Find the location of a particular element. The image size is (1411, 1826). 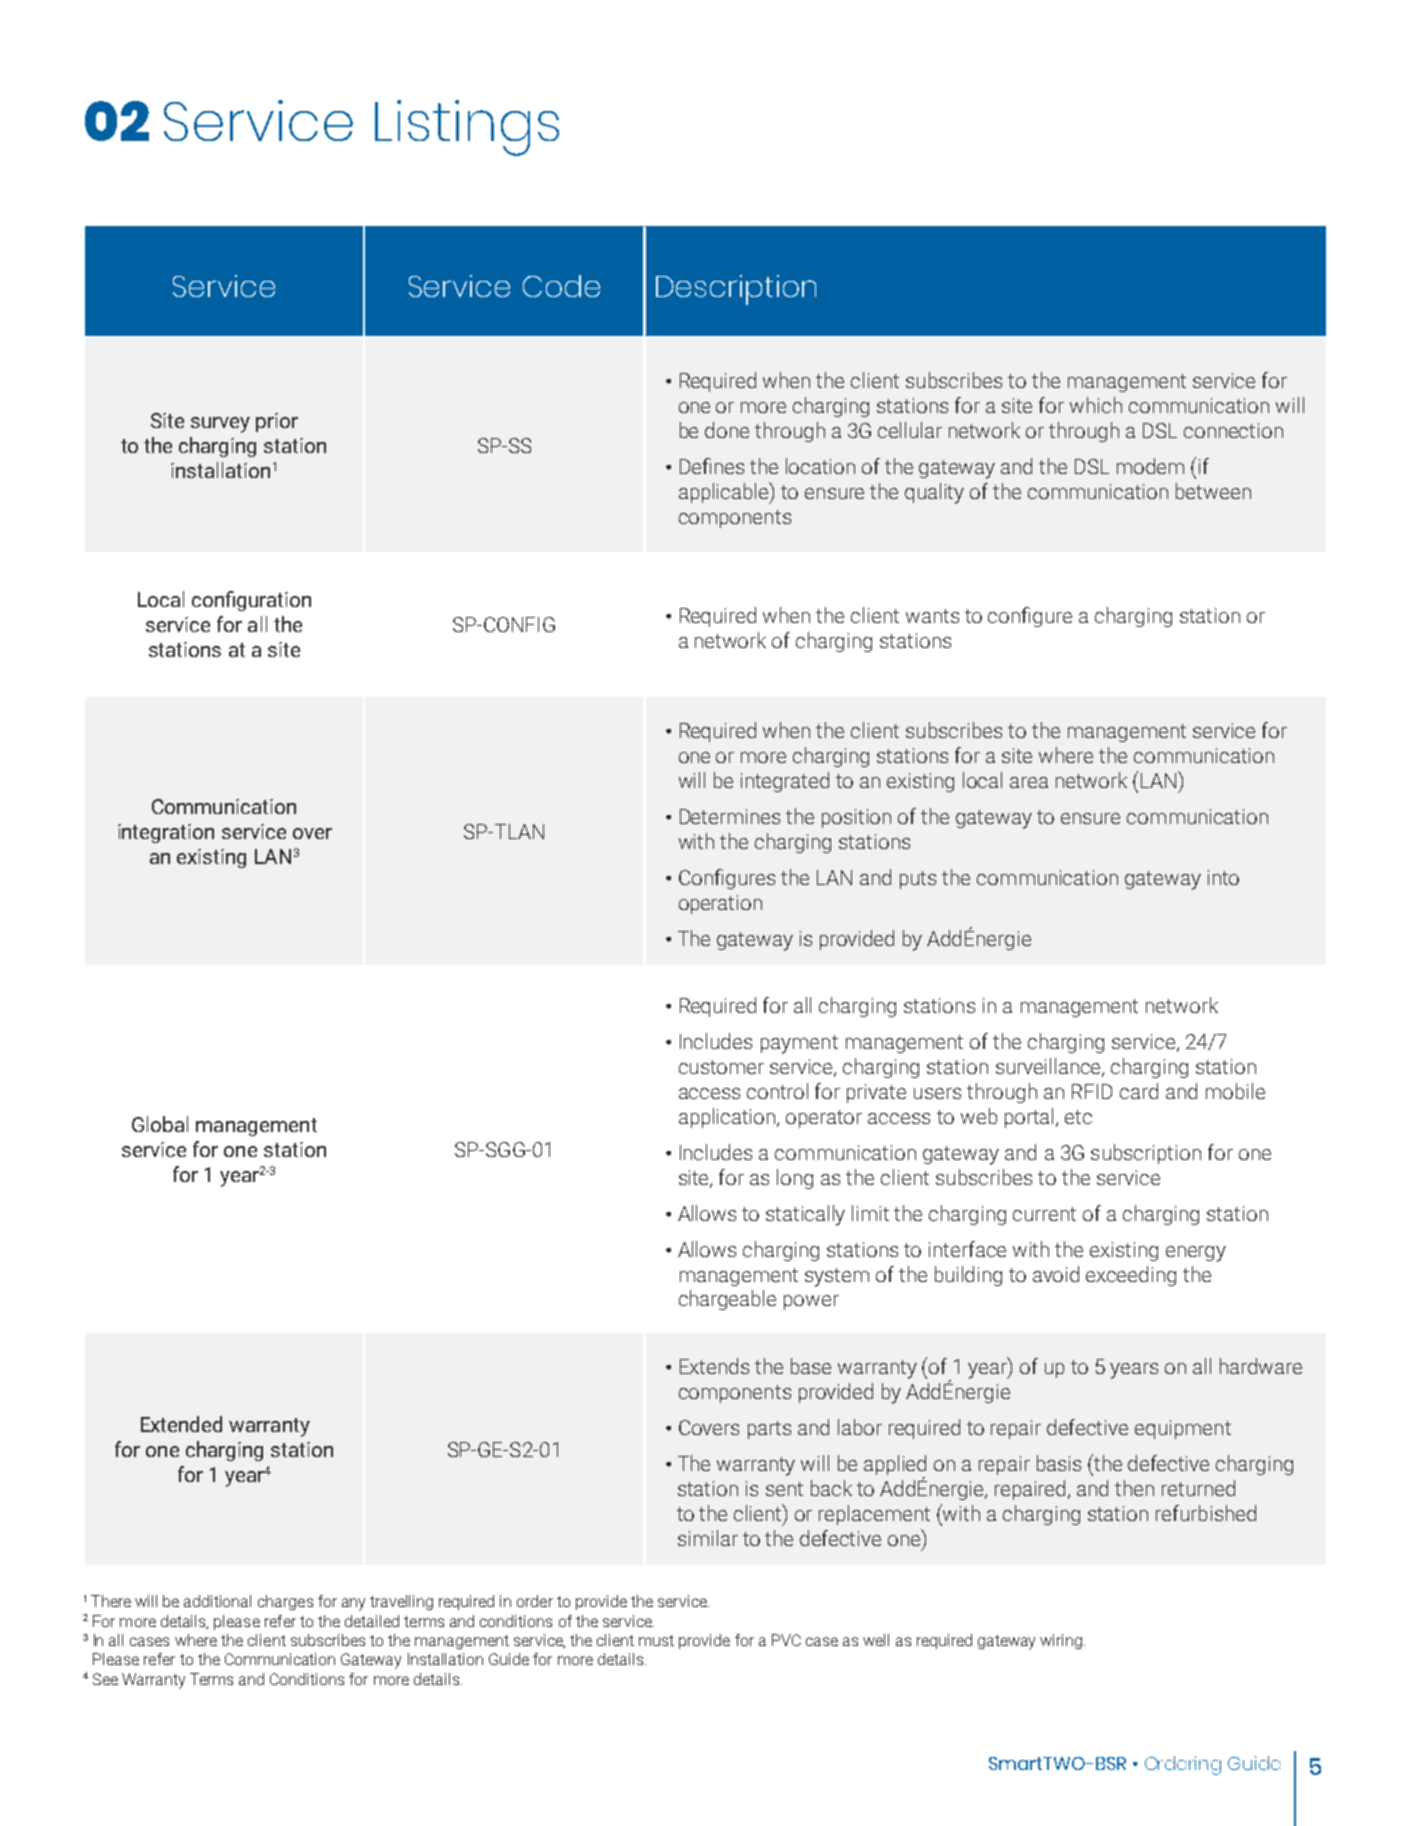

integration is located at coordinates (166, 833).
